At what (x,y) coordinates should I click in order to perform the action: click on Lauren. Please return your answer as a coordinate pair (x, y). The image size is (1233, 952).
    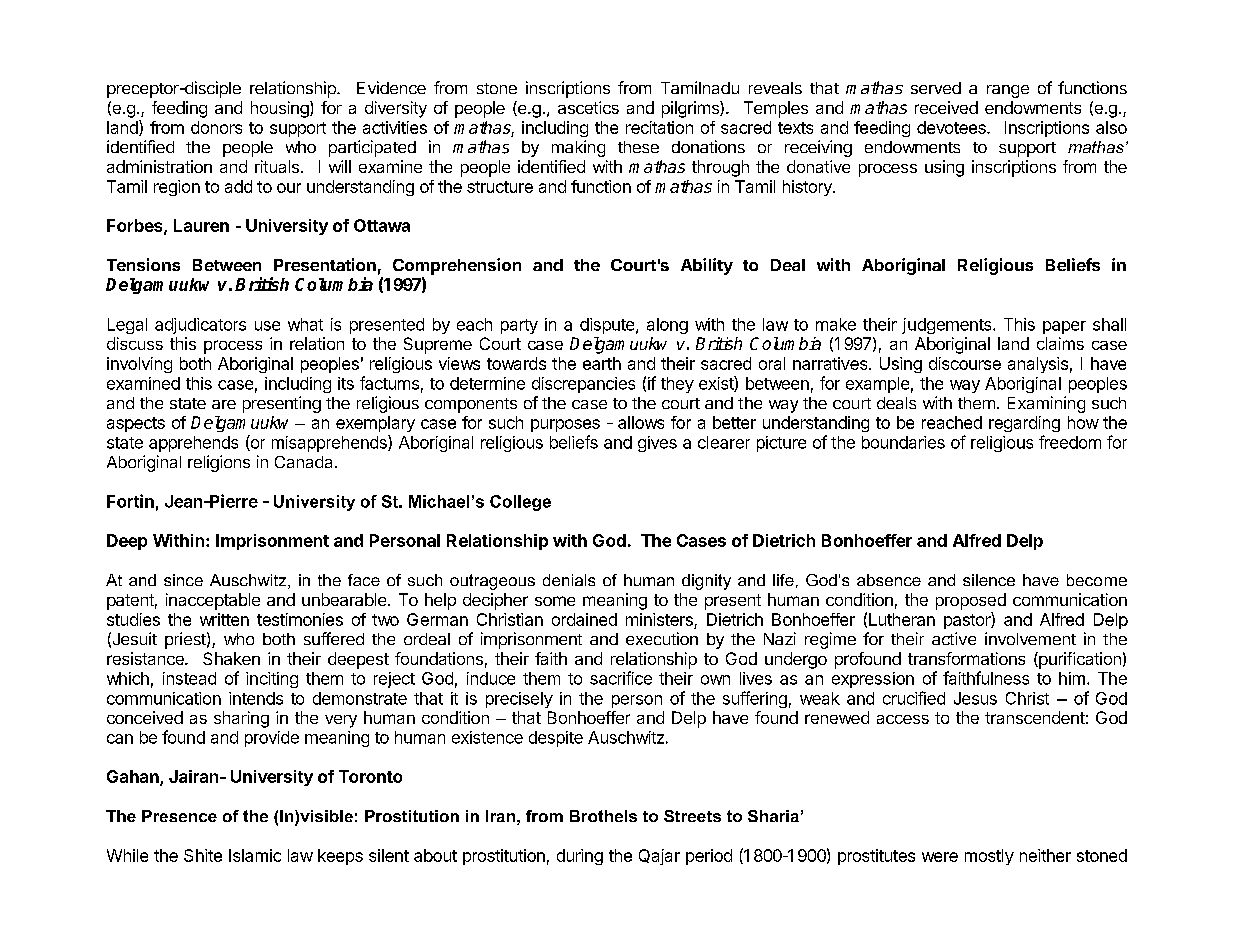
    Looking at the image, I should click on (201, 225).
